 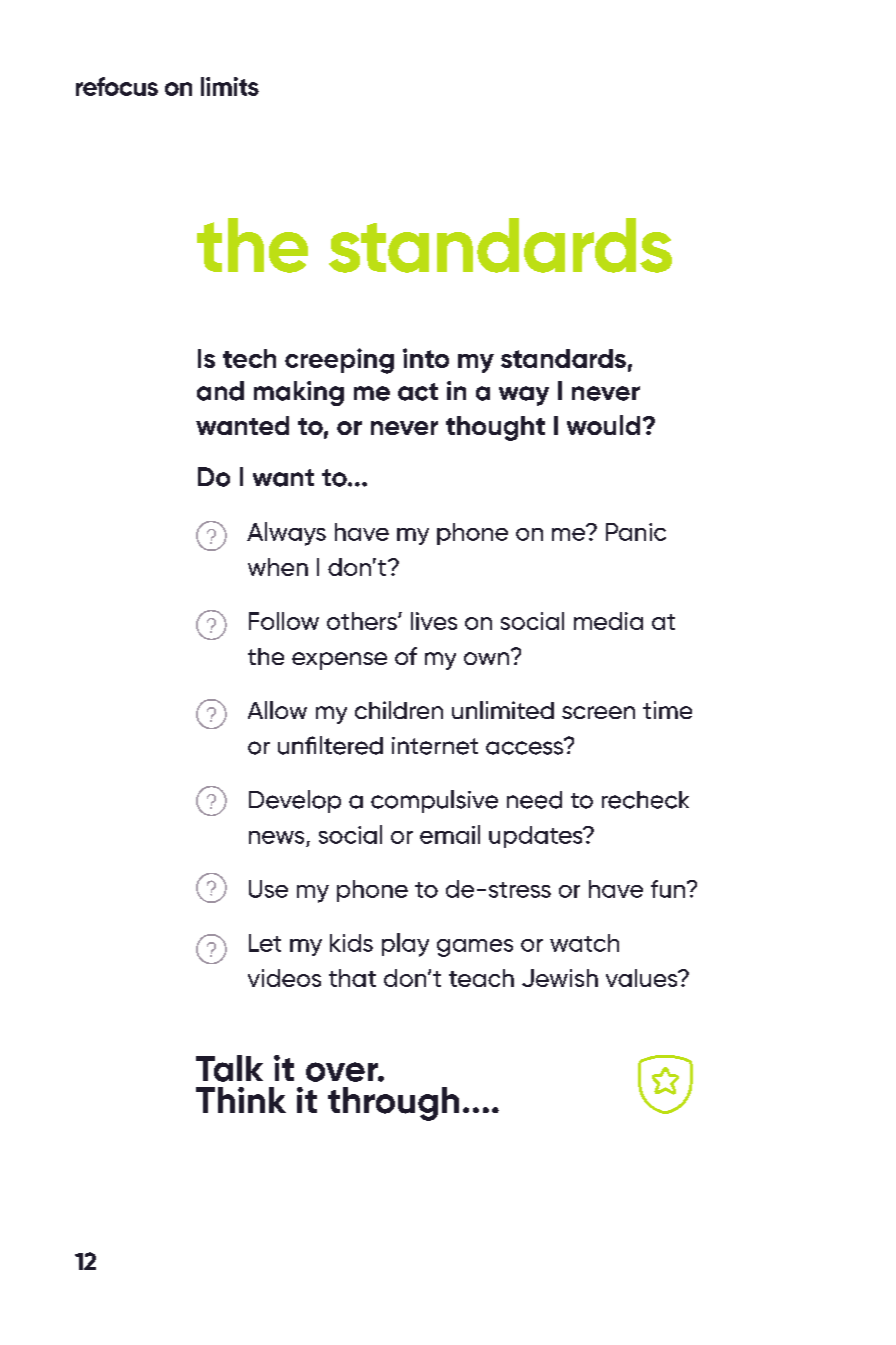 I want to click on others, so click(x=363, y=621).
